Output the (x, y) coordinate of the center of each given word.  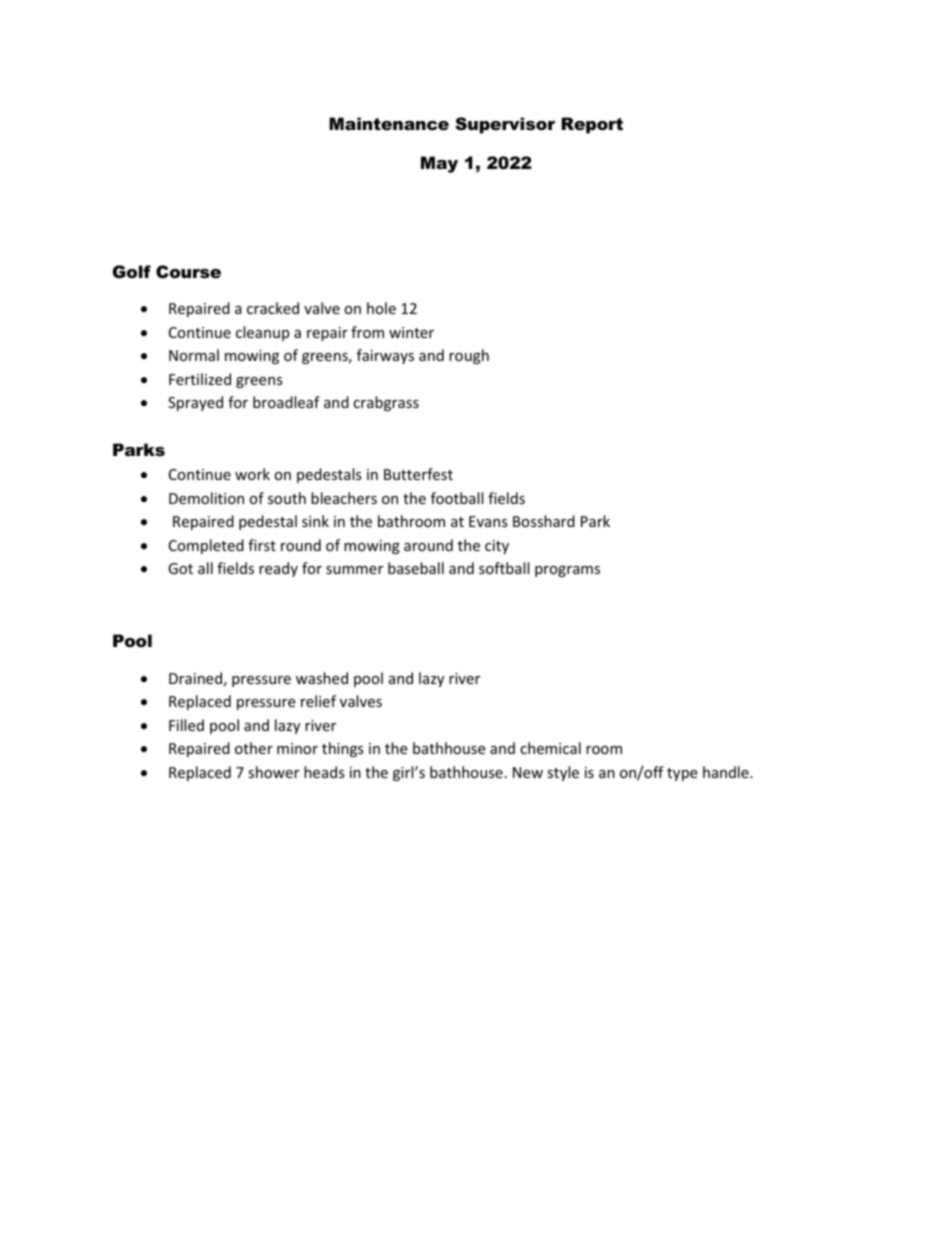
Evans (488, 521)
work (252, 474)
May (439, 164)
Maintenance (389, 123)
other (254, 748)
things (343, 749)
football (457, 498)
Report (592, 125)
